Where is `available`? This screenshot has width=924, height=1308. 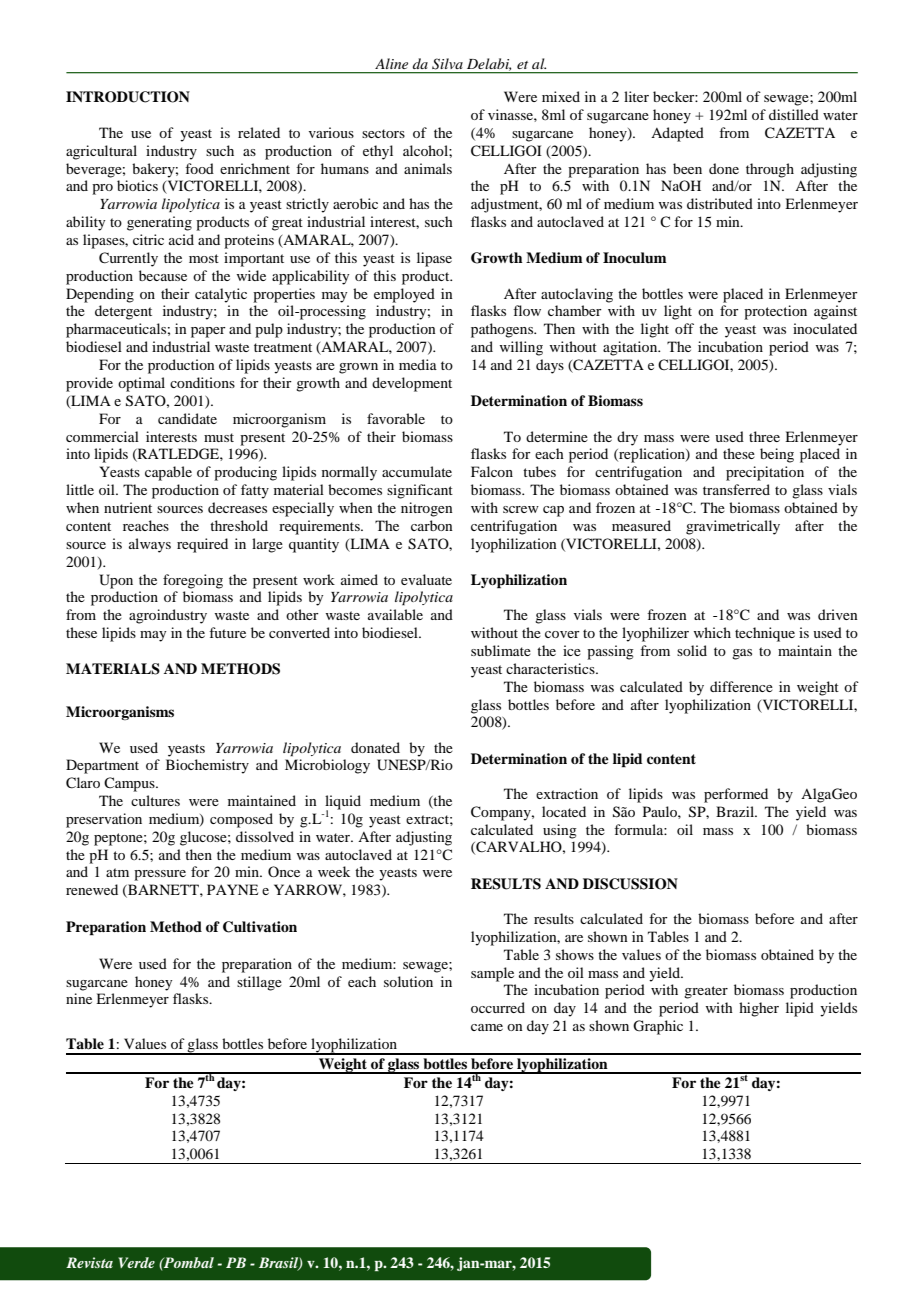
available is located at coordinates (395, 614).
